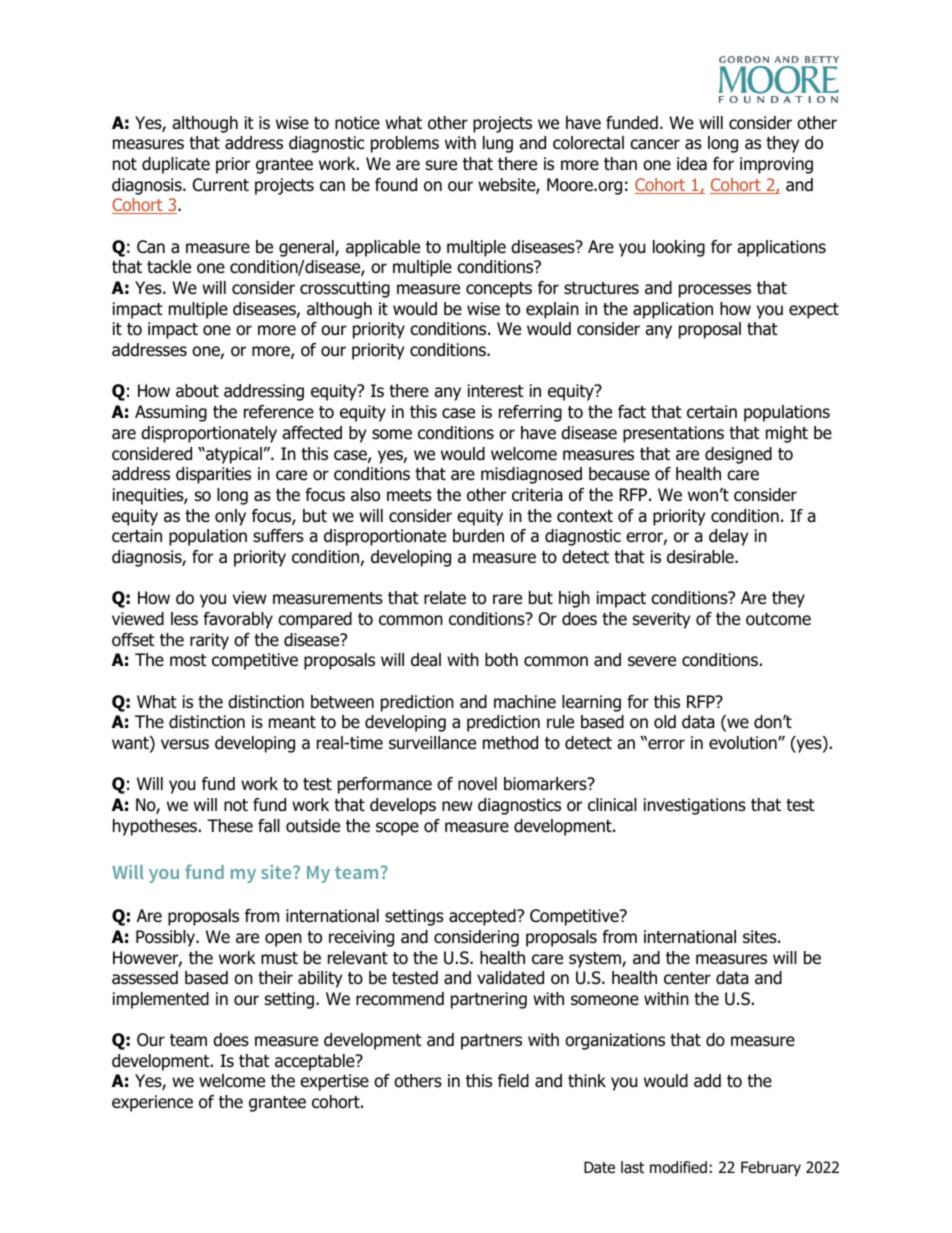 The width and height of the image is (952, 1233). I want to click on burden, so click(478, 536).
